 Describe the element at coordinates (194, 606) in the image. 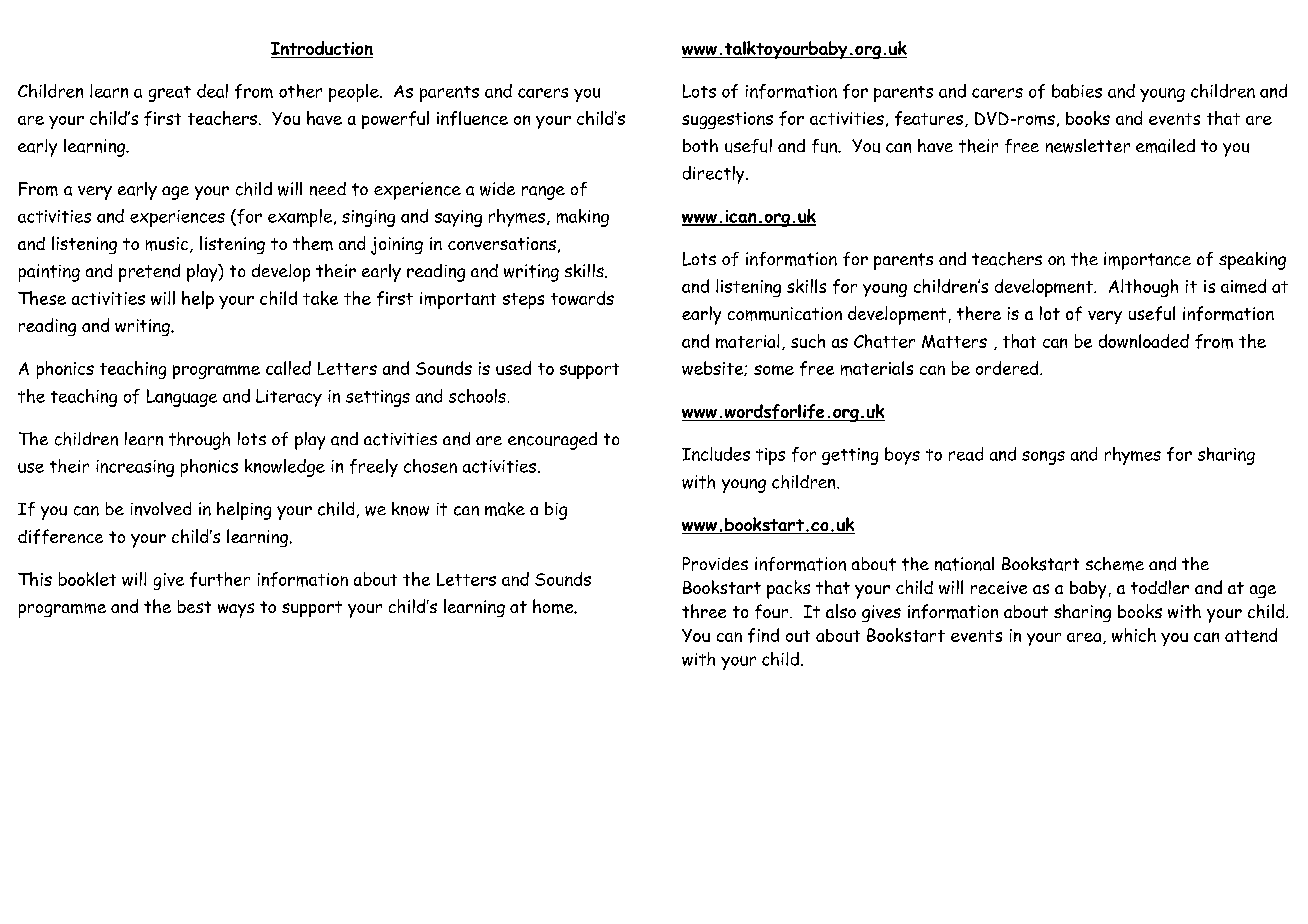

I see `best` at that location.
